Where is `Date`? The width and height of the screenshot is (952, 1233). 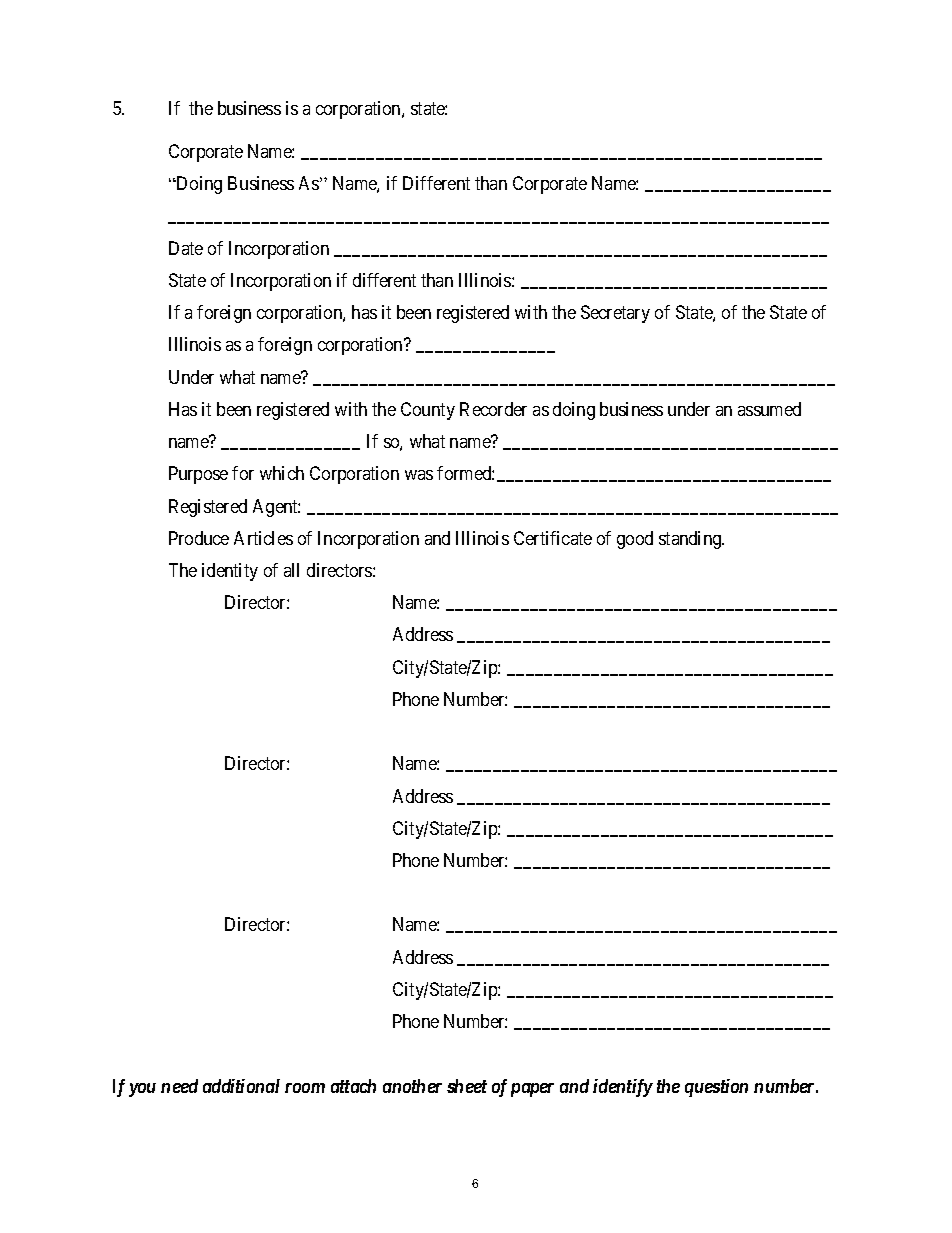 Date is located at coordinates (186, 248).
